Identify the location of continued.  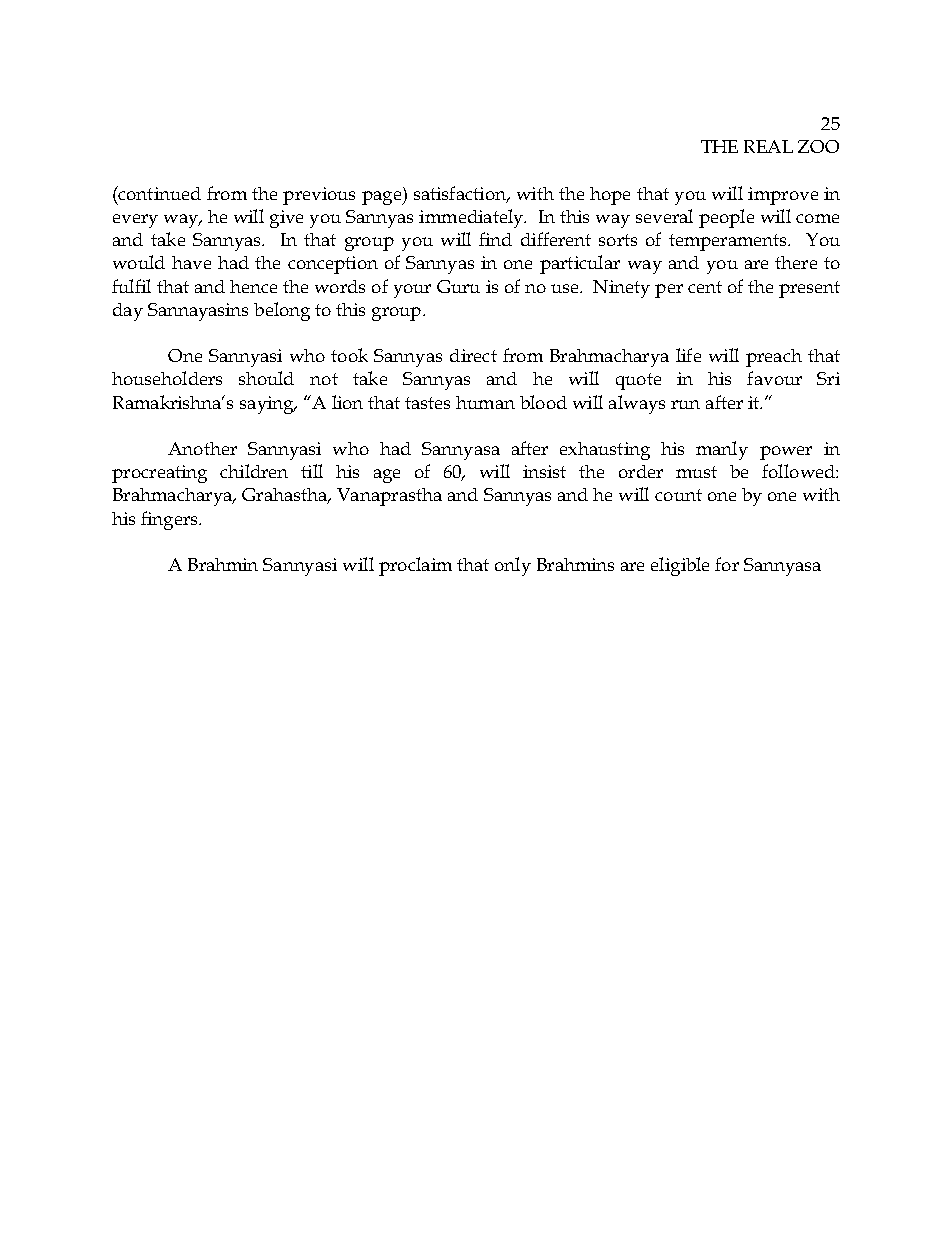
(158, 193).
